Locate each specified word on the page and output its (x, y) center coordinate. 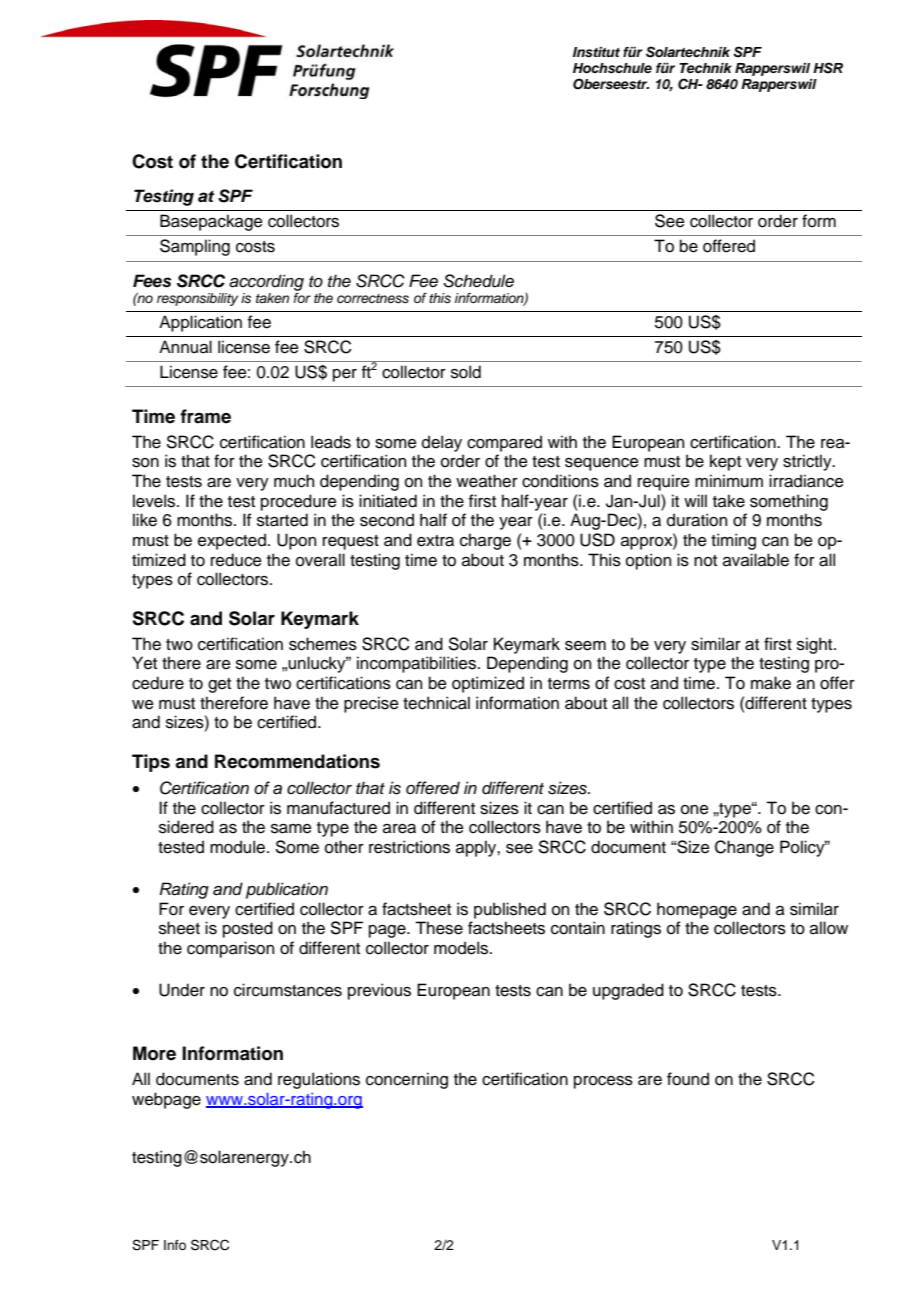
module (237, 847)
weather (487, 481)
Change (744, 848)
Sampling (195, 247)
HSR (828, 68)
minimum (729, 481)
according (266, 282)
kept (725, 462)
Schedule (478, 281)
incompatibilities (418, 664)
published (510, 910)
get (219, 685)
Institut (596, 52)
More (154, 1053)
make (771, 683)
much (294, 481)
